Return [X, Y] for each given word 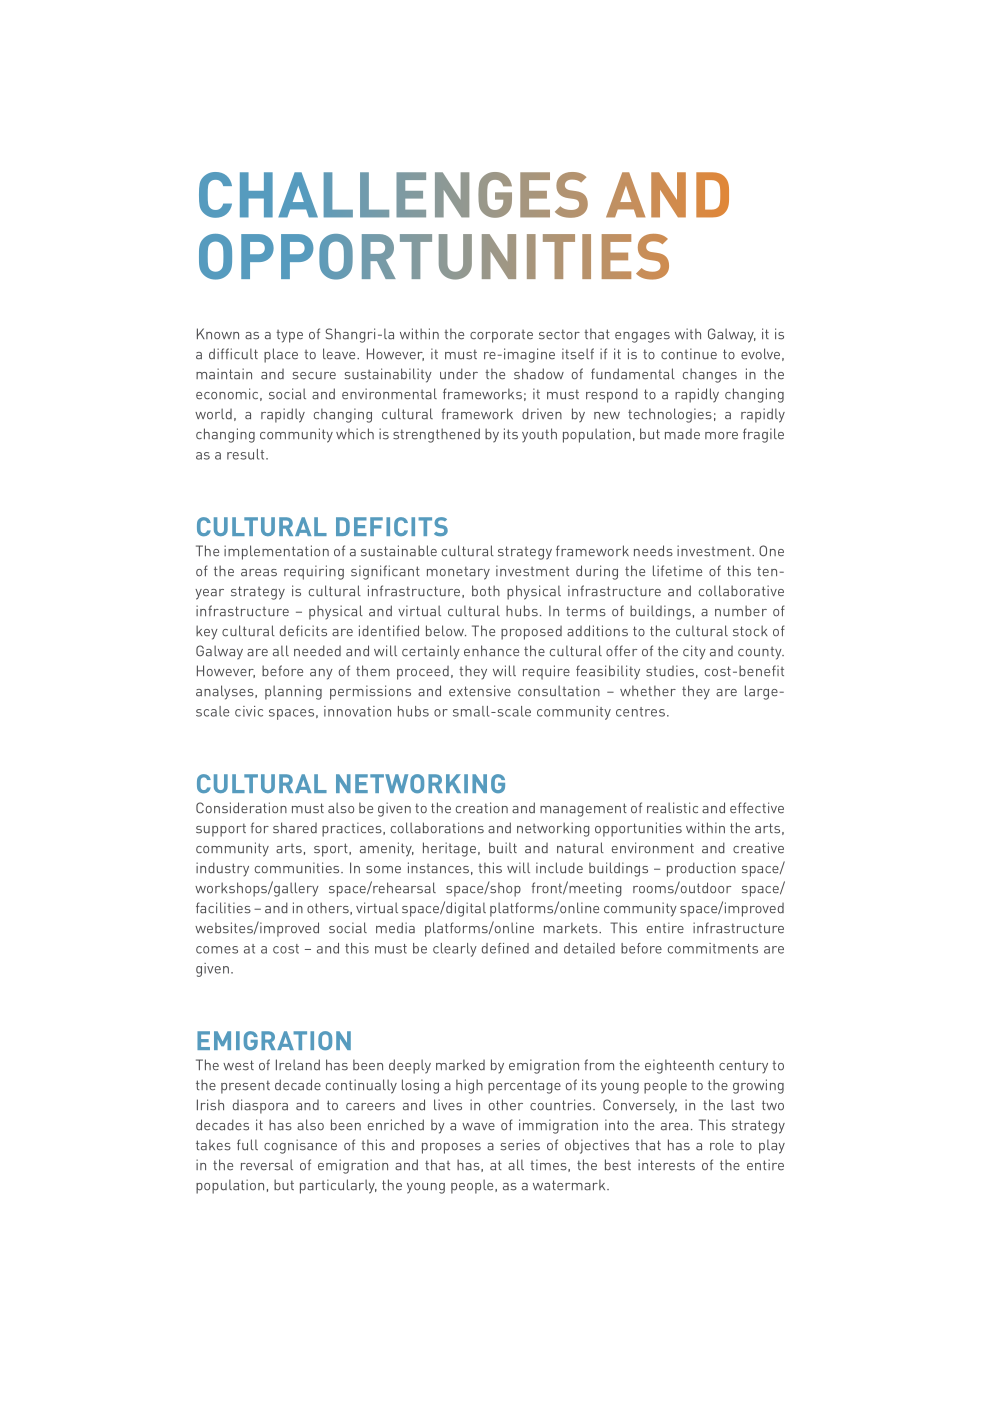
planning [293, 692]
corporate [501, 336]
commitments [713, 948]
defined [505, 948]
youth [539, 435]
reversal [267, 1165]
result [247, 454]
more [721, 436]
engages [642, 337]
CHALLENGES [393, 195]
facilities [223, 908]
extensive [480, 691]
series [520, 1145]
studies [670, 671]
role [722, 1145]
